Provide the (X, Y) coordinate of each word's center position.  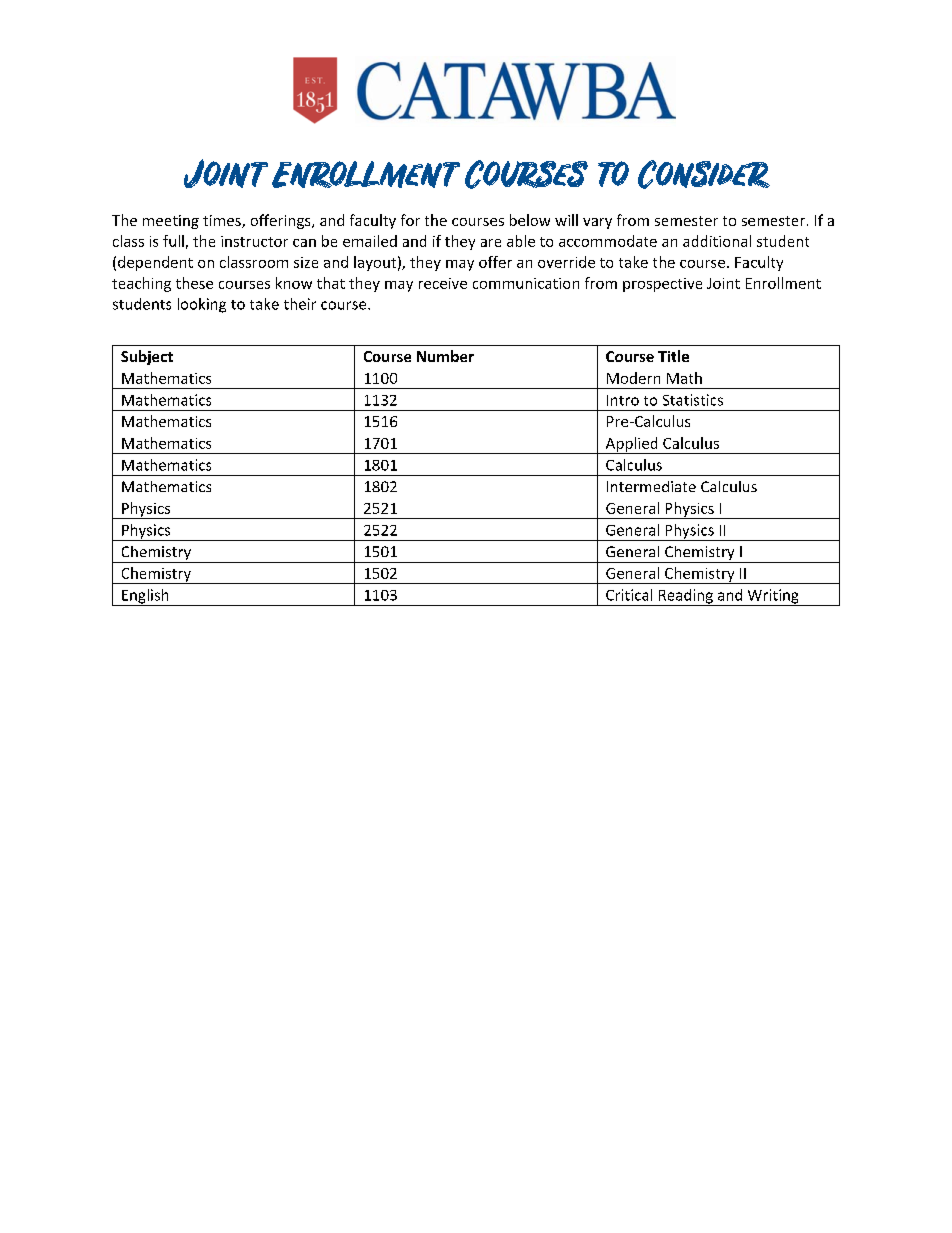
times (223, 221)
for (410, 220)
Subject (147, 357)
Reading (685, 597)
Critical (629, 595)
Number (445, 356)
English (145, 597)
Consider (704, 174)
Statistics (693, 400)
